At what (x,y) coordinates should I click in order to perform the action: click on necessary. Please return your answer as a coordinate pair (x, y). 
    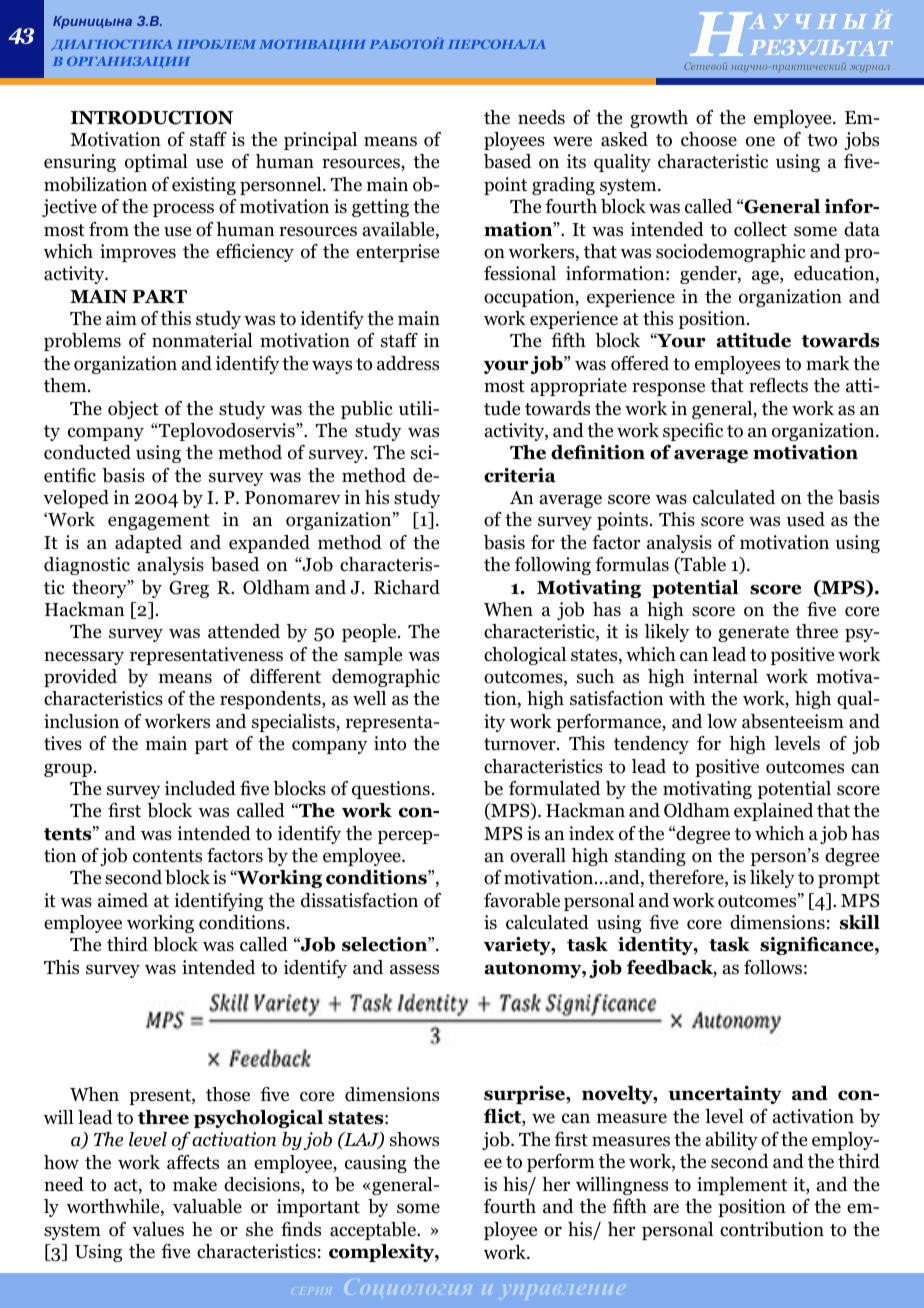
    Looking at the image, I should click on (84, 658).
